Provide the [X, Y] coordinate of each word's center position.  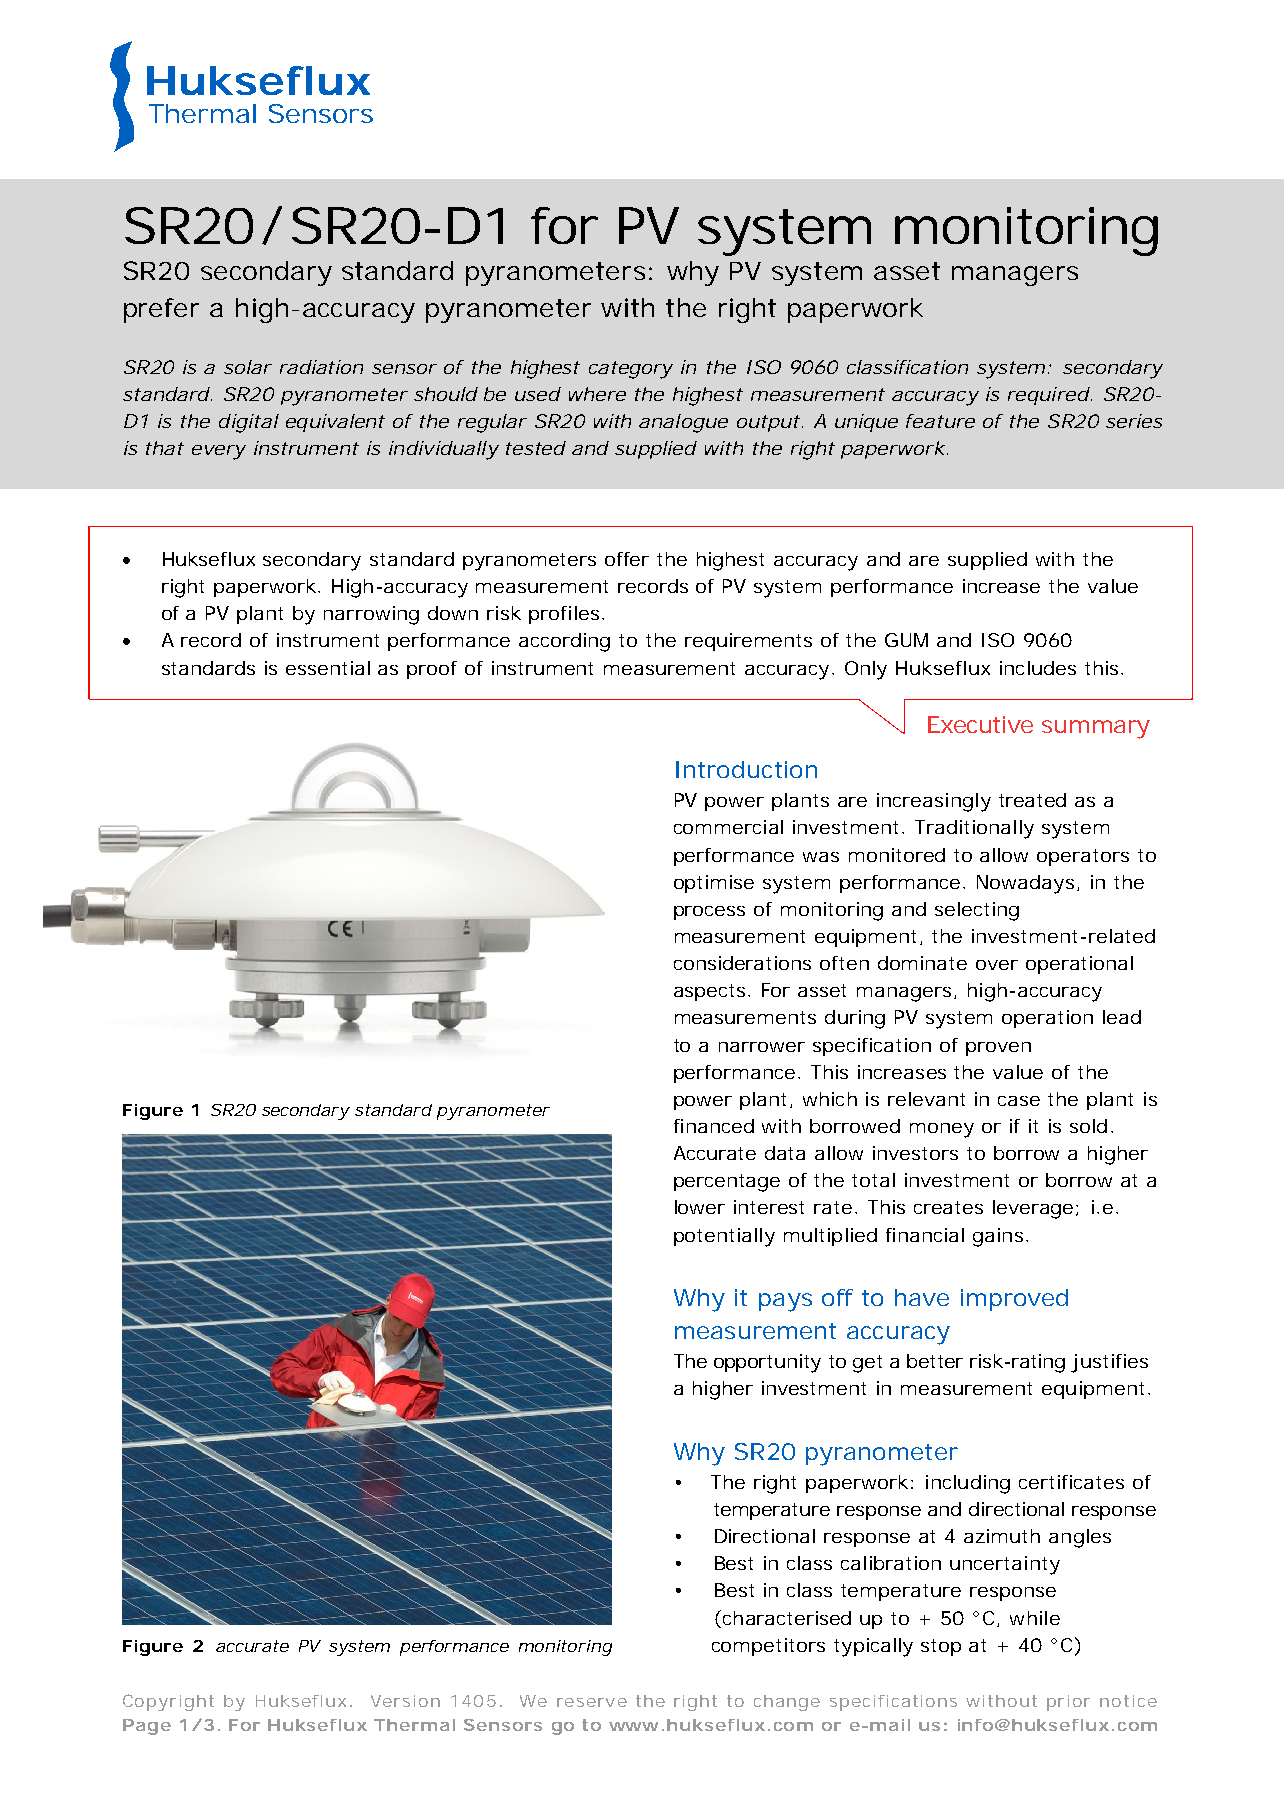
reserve [592, 1702]
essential [328, 668]
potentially [724, 1237]
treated [1032, 800]
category [631, 370]
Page [147, 1727]
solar [248, 367]
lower [700, 1207]
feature [940, 421]
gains [1000, 1237]
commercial [728, 827]
